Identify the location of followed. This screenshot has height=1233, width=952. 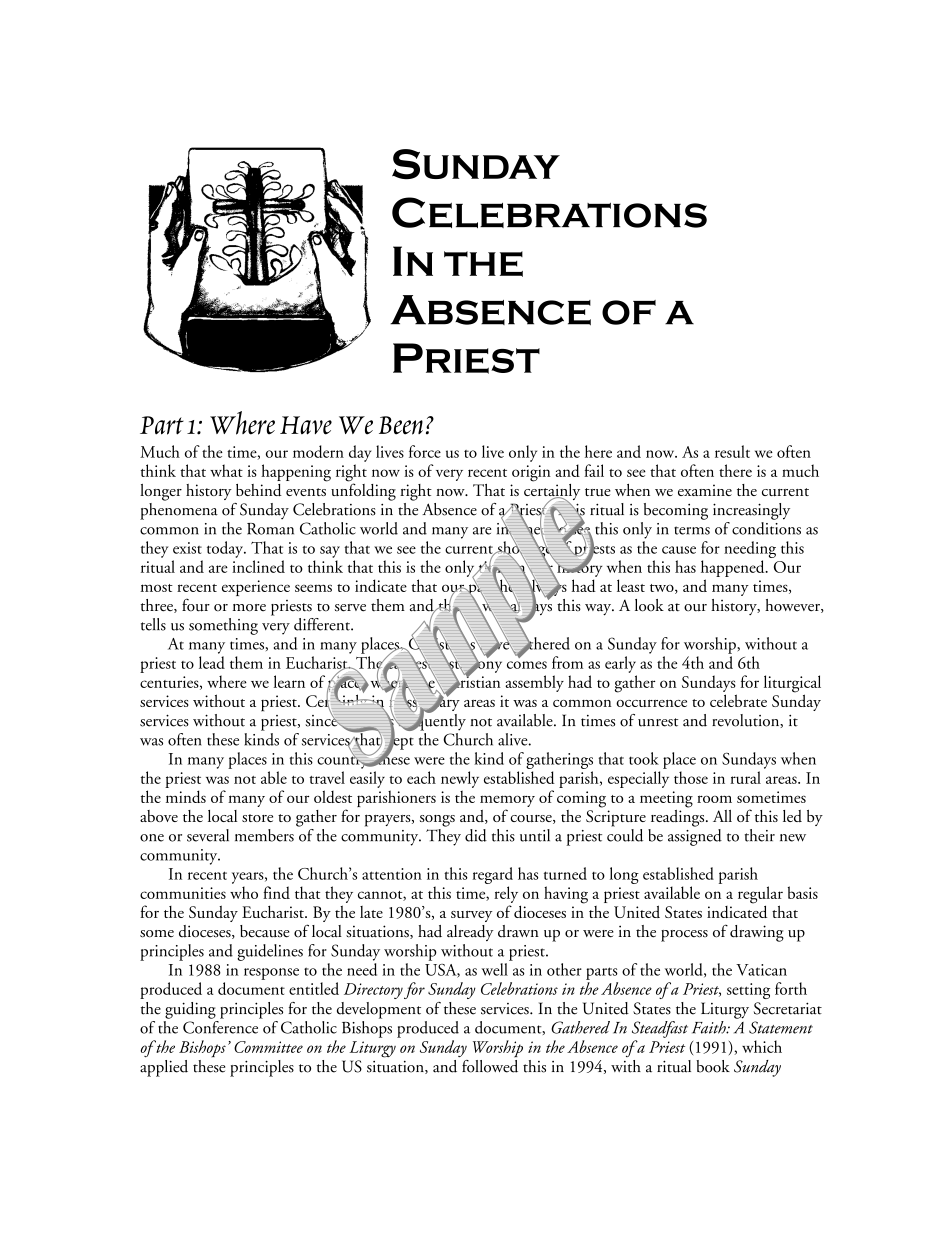
(490, 1065).
